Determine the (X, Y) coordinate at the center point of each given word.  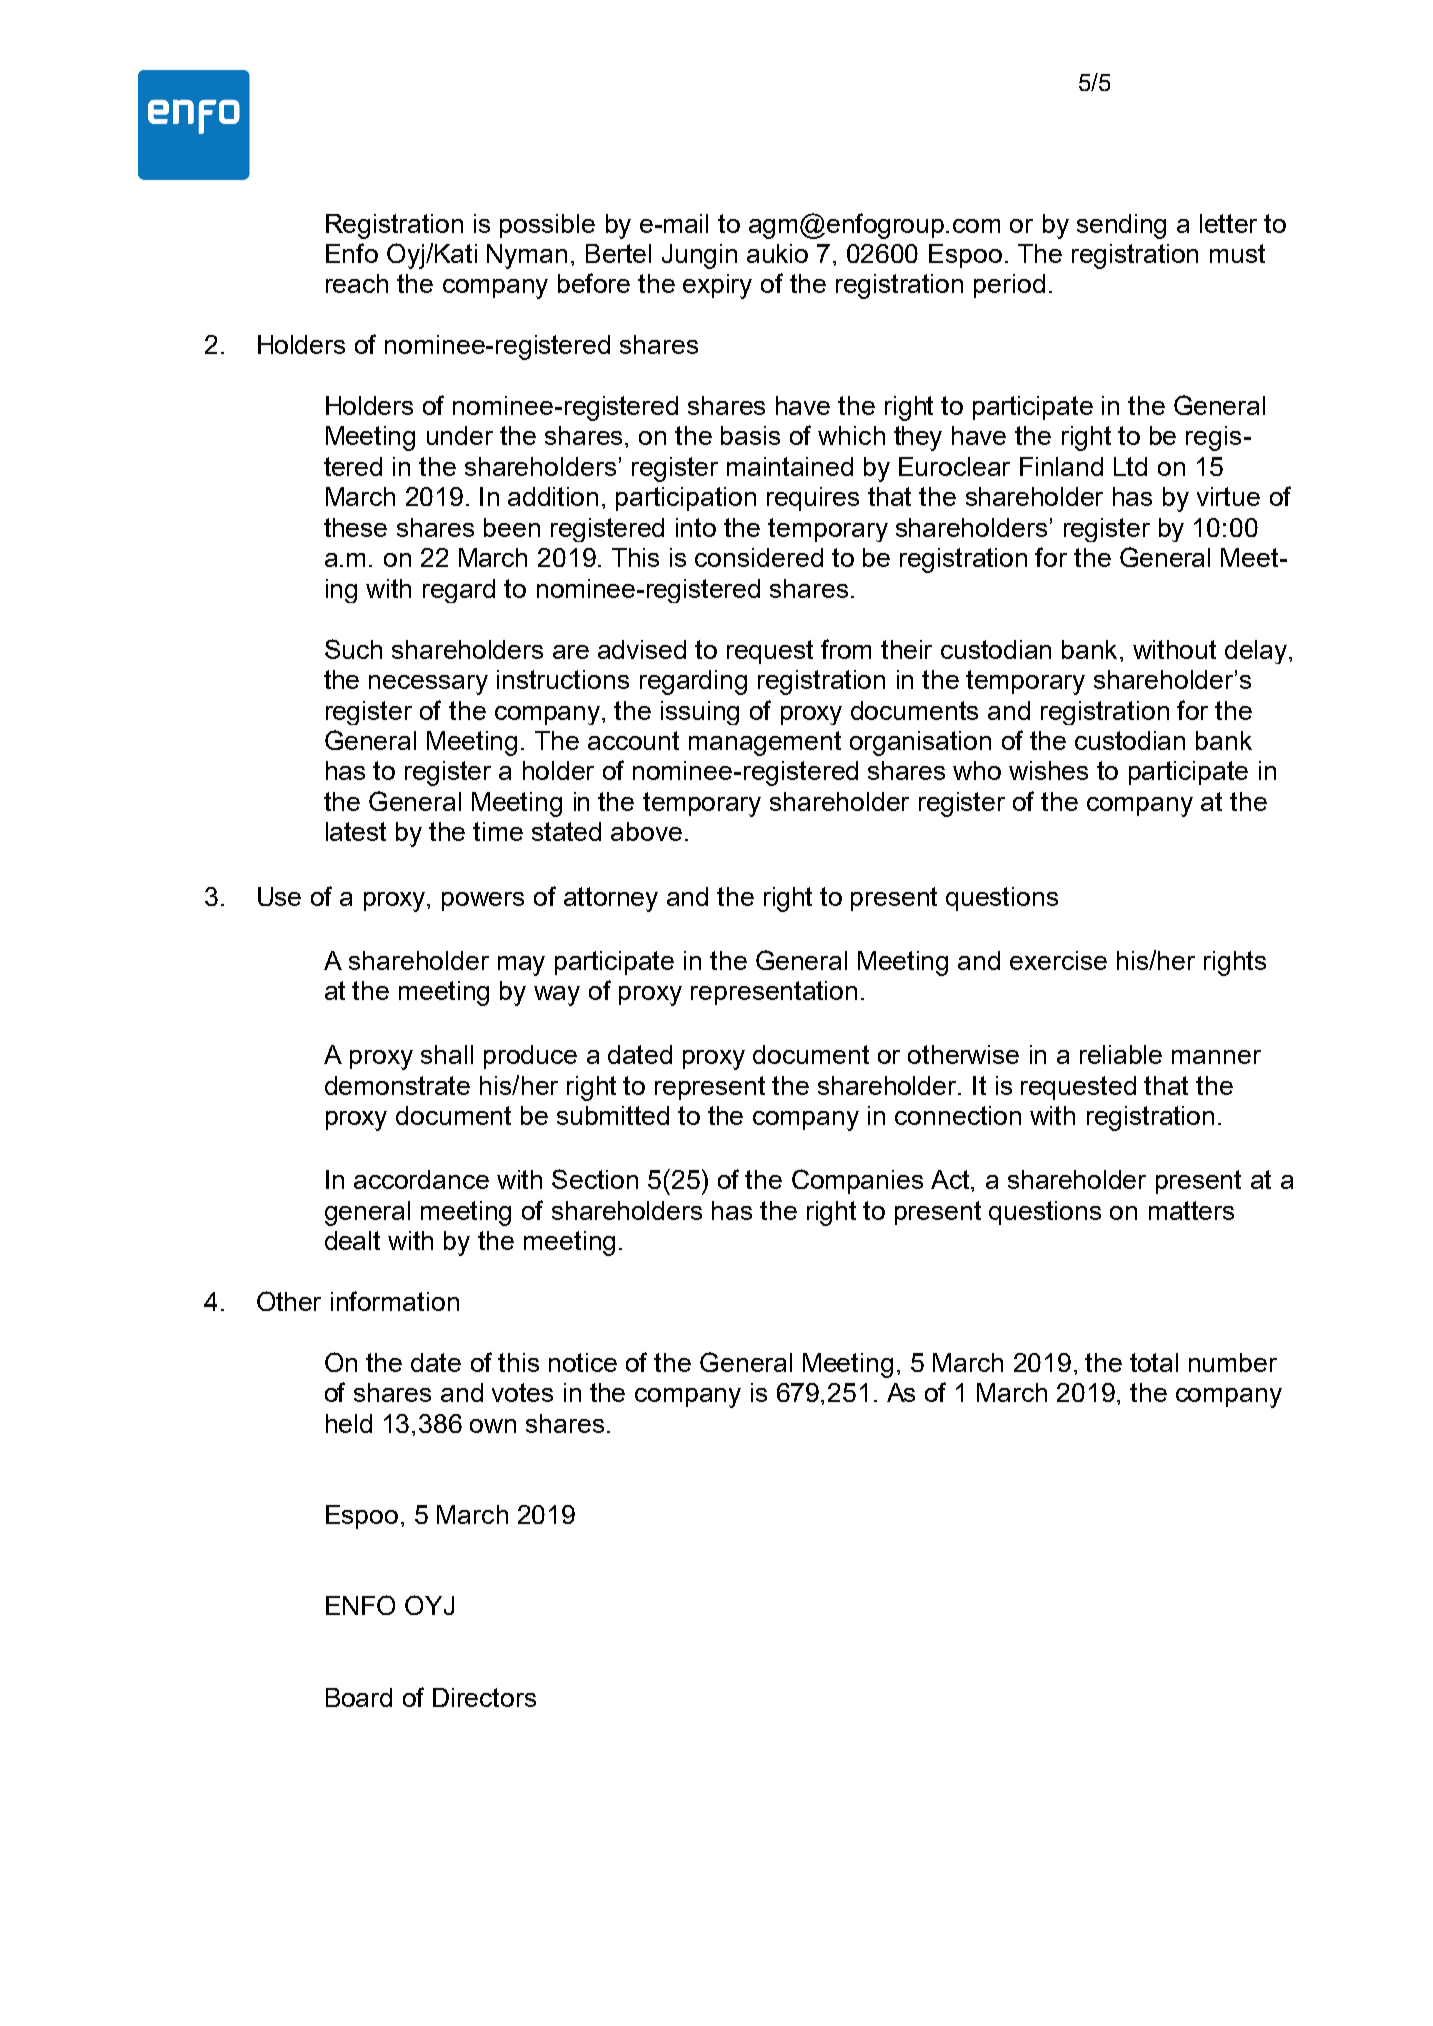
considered (759, 557)
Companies (857, 1181)
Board (359, 1697)
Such (353, 649)
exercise (1058, 960)
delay (1257, 652)
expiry (717, 286)
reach (357, 283)
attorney (611, 899)
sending (1121, 226)
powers (483, 901)
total (1154, 1362)
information (395, 1301)
